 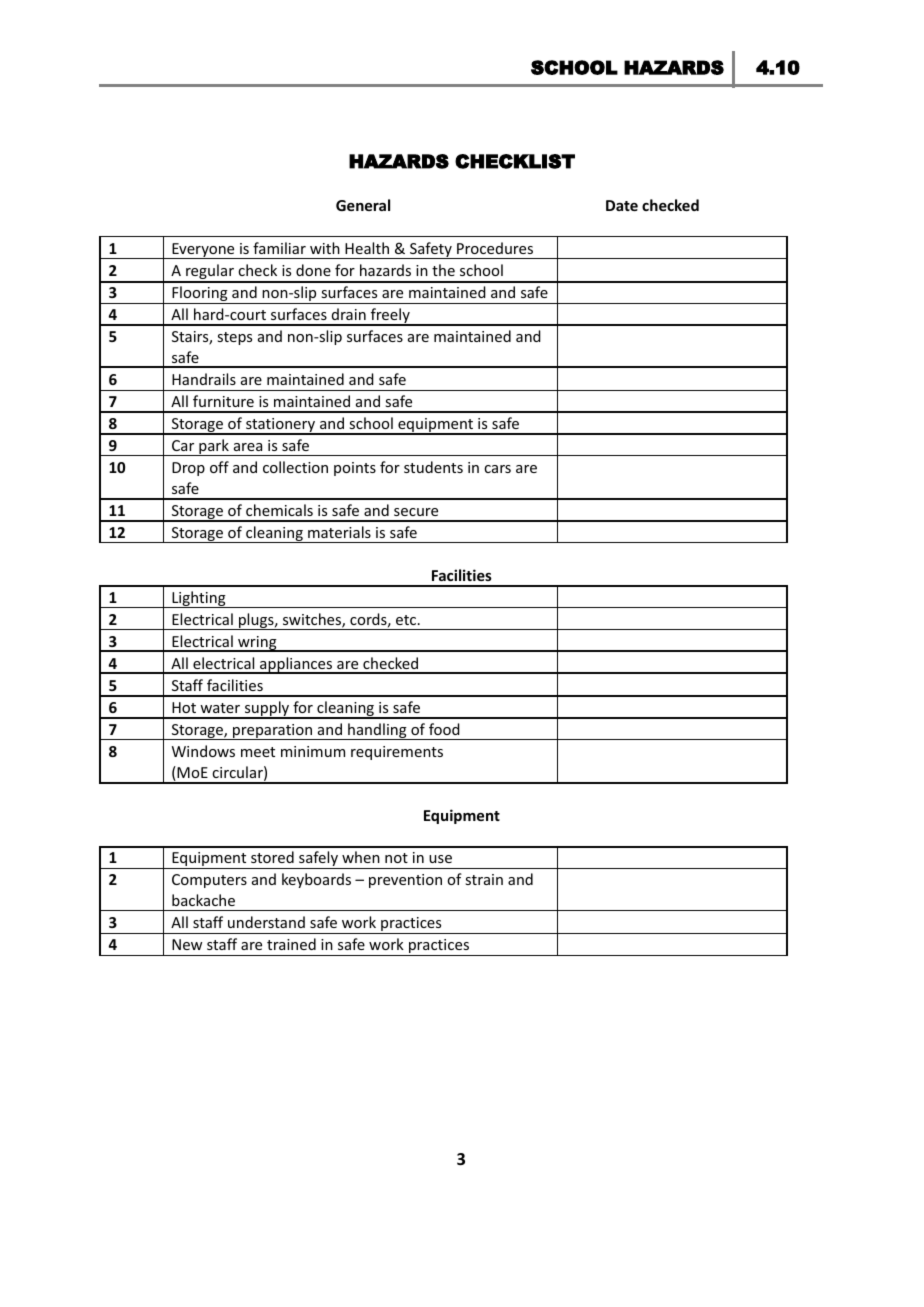 What do you see at coordinates (367, 248) in the screenshot?
I see `Health` at bounding box center [367, 248].
